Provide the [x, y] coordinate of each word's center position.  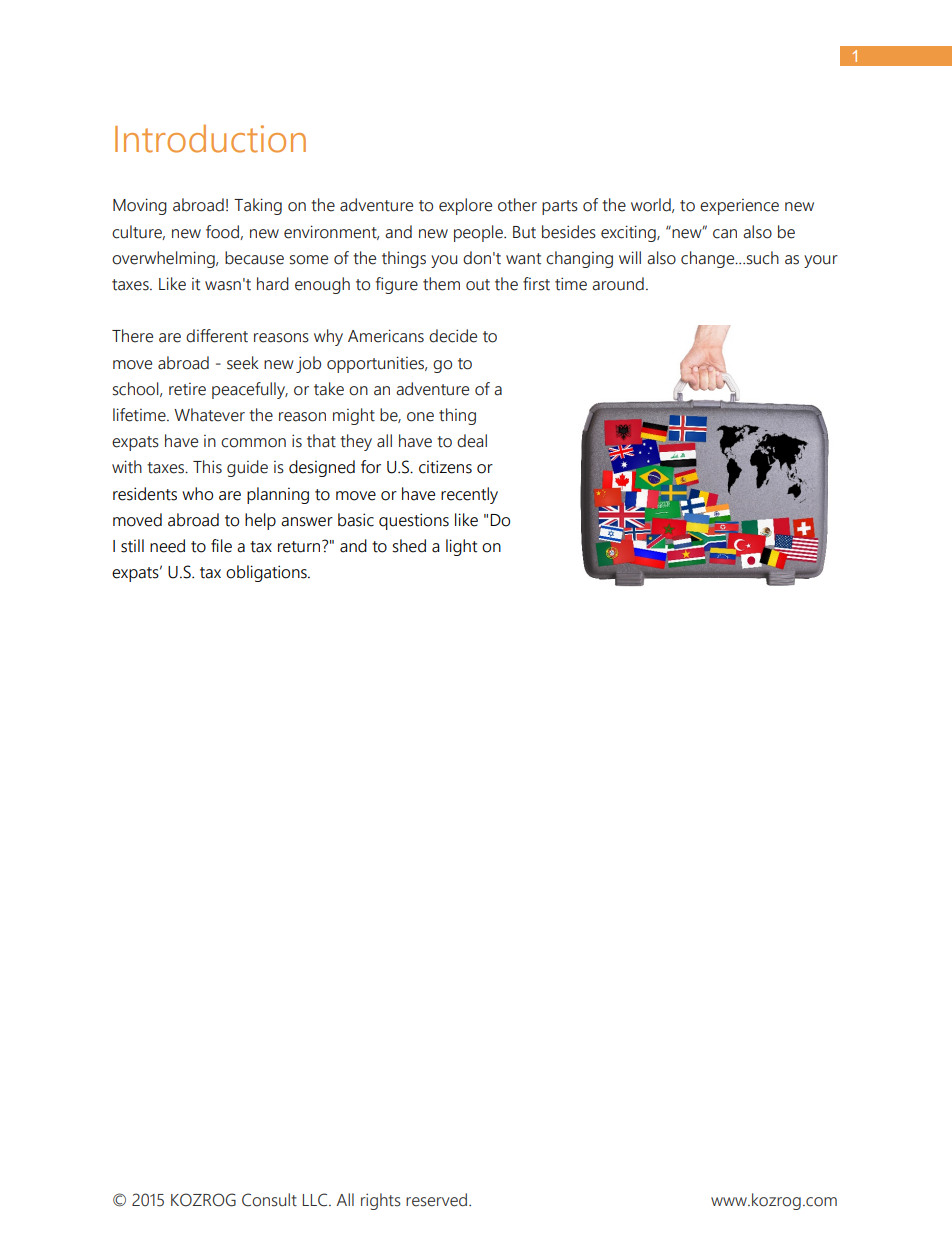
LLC [316, 1200]
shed [409, 546]
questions [414, 521]
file [221, 546]
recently [469, 495]
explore [465, 206]
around [618, 284]
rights [381, 1201]
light [461, 547]
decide [453, 336]
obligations [267, 573]
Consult [269, 1200]
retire [187, 389]
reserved [436, 1200]
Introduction [210, 138]
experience [739, 207]
